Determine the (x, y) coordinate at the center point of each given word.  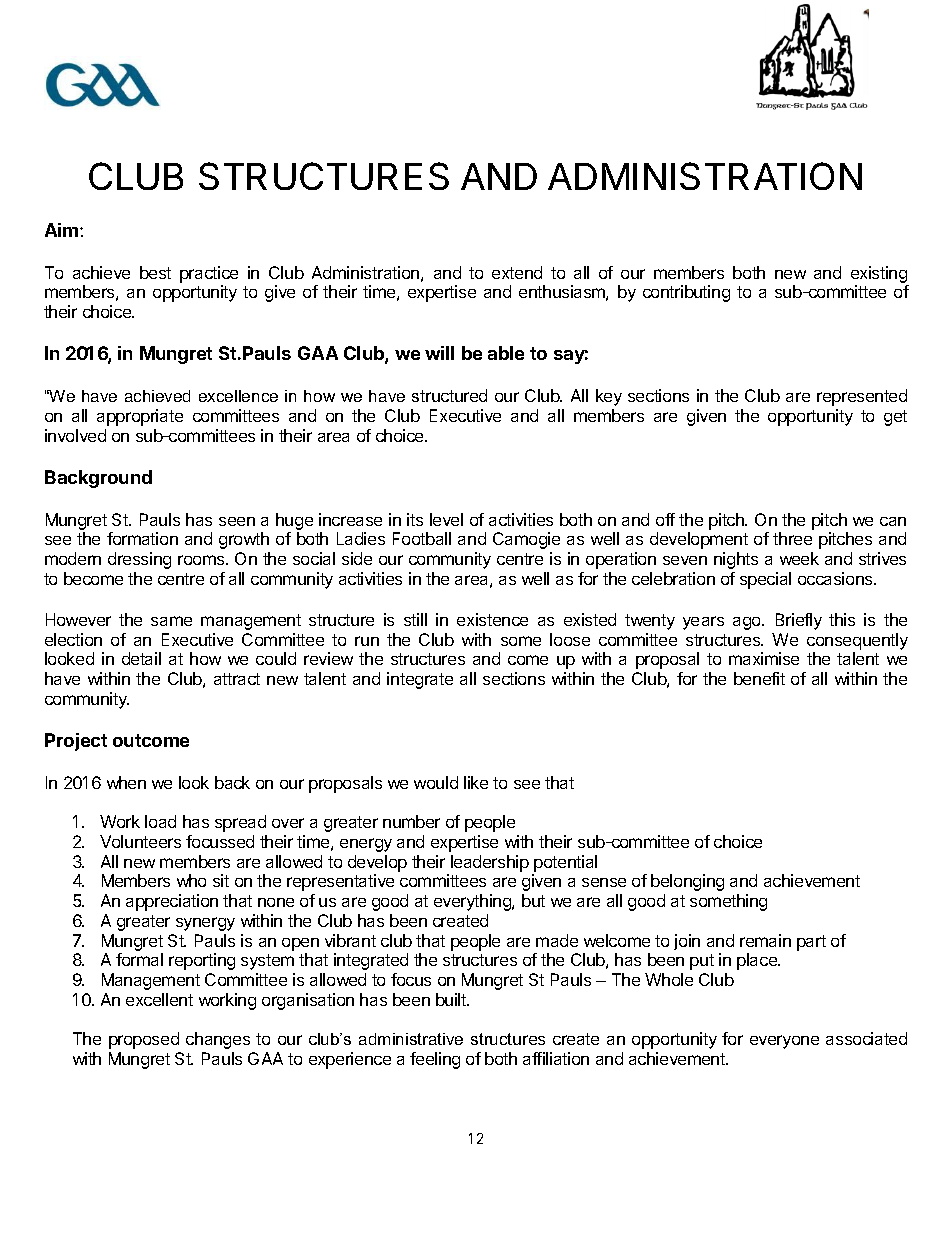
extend (517, 272)
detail (141, 658)
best (155, 272)
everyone (784, 1042)
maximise (764, 658)
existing (879, 274)
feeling (435, 1060)
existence (492, 619)
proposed (144, 1040)
